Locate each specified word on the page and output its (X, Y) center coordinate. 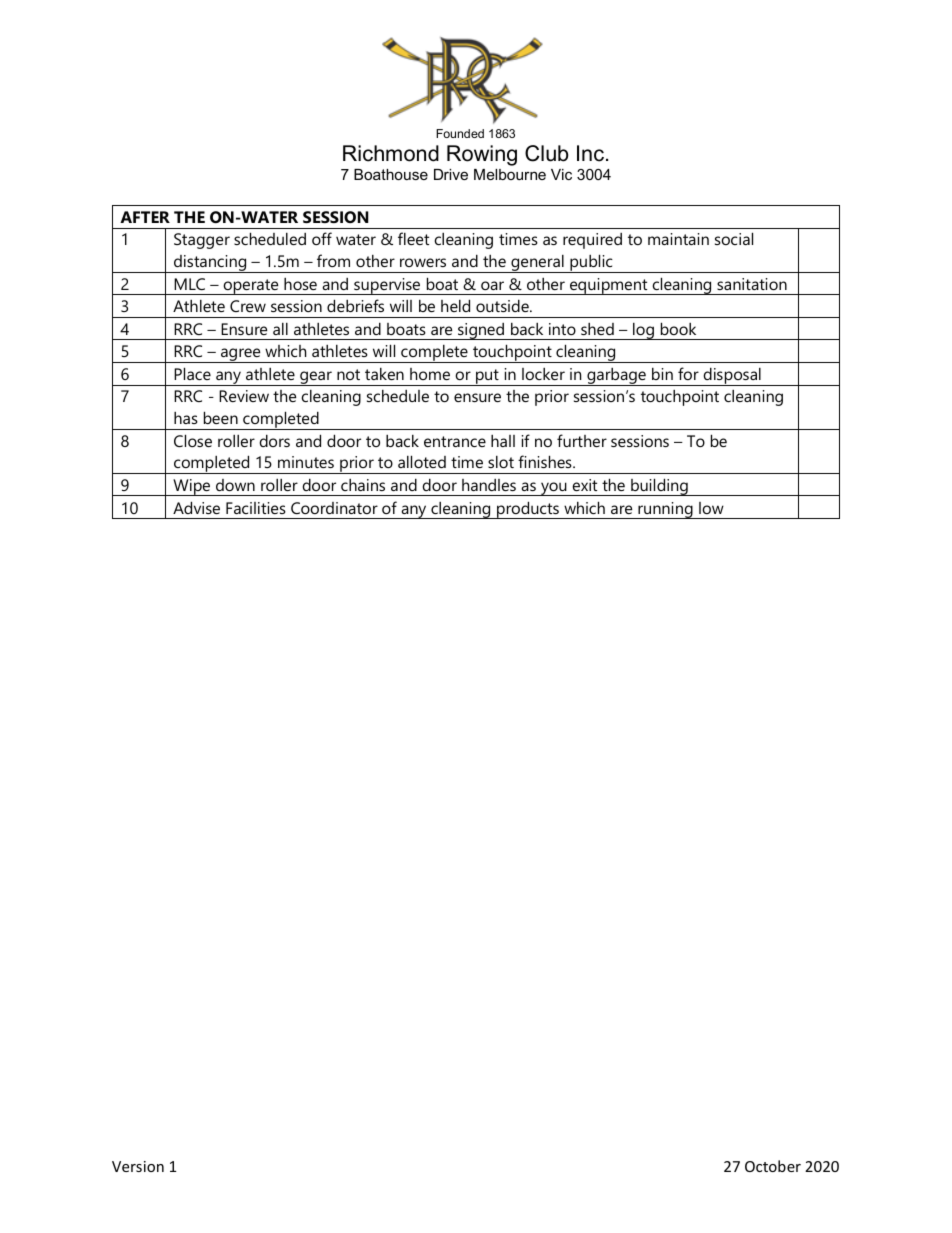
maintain (678, 239)
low (711, 508)
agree (241, 355)
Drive (451, 174)
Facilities (256, 508)
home (430, 374)
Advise (196, 507)
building (659, 487)
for (688, 373)
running (665, 510)
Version (138, 1166)
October (773, 1166)
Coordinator (334, 508)
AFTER (145, 217)
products (528, 510)
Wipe (192, 487)
